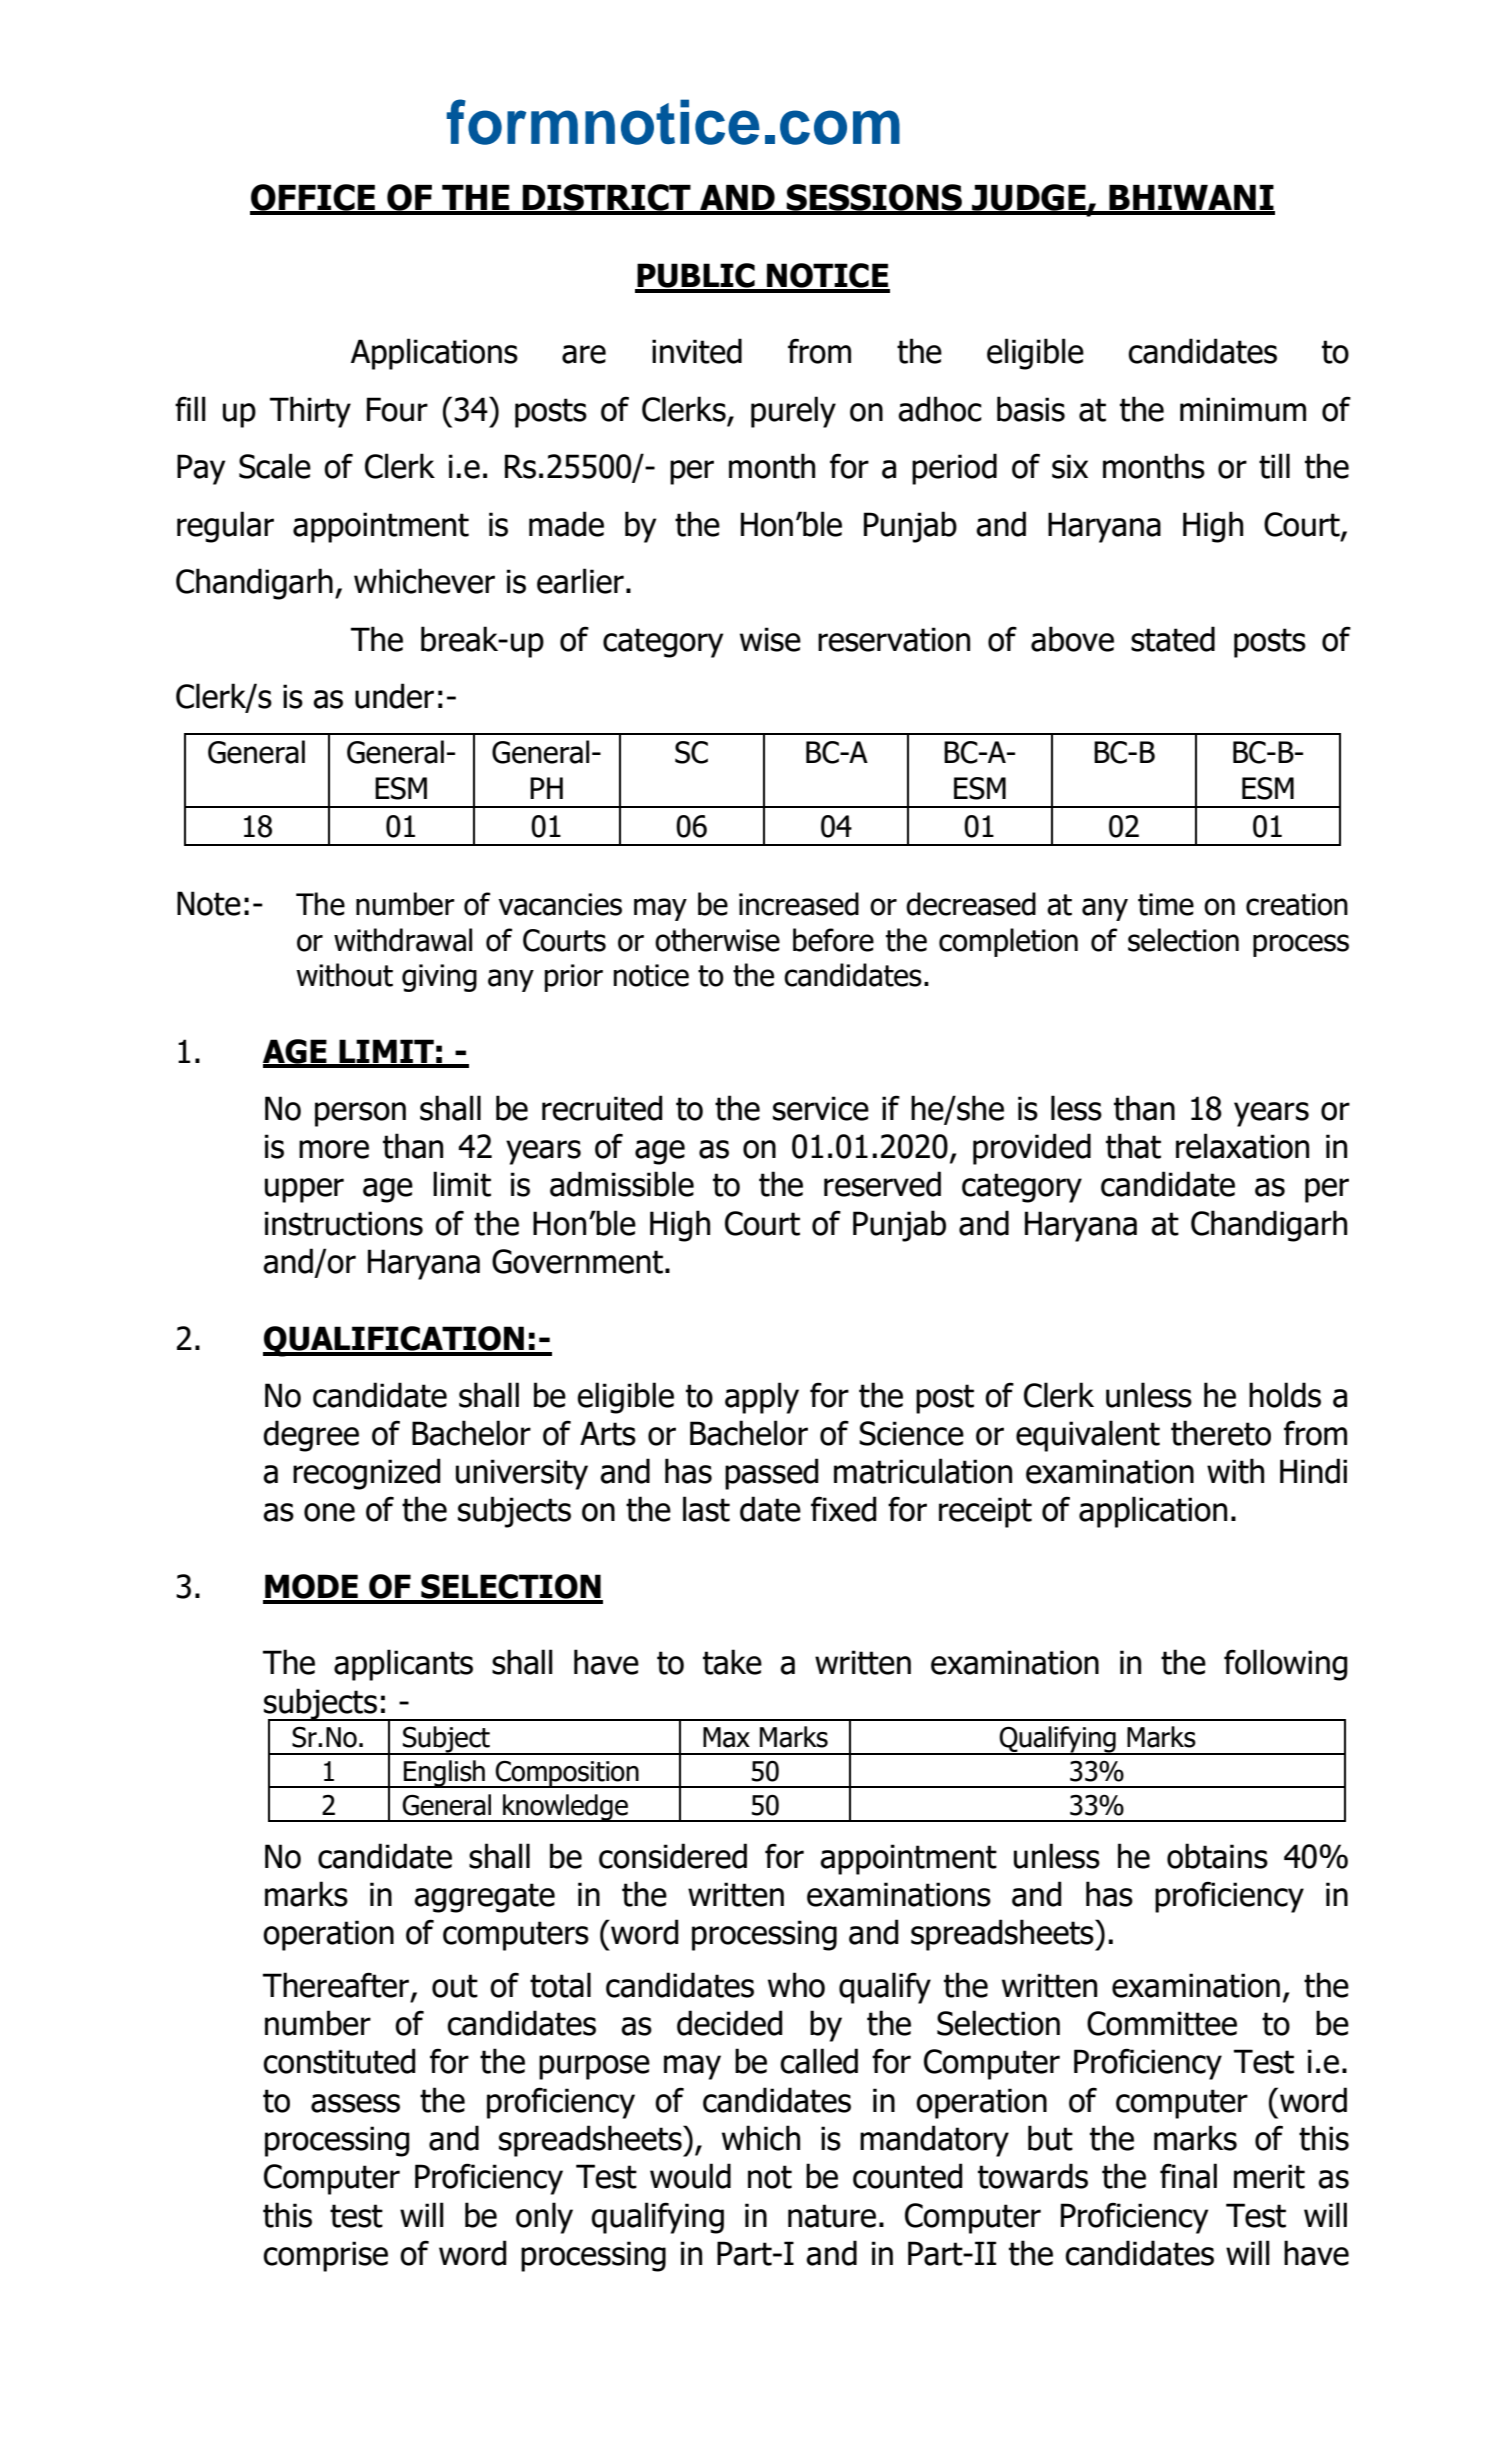  What do you see at coordinates (325, 2256) in the screenshot?
I see `comprise` at bounding box center [325, 2256].
